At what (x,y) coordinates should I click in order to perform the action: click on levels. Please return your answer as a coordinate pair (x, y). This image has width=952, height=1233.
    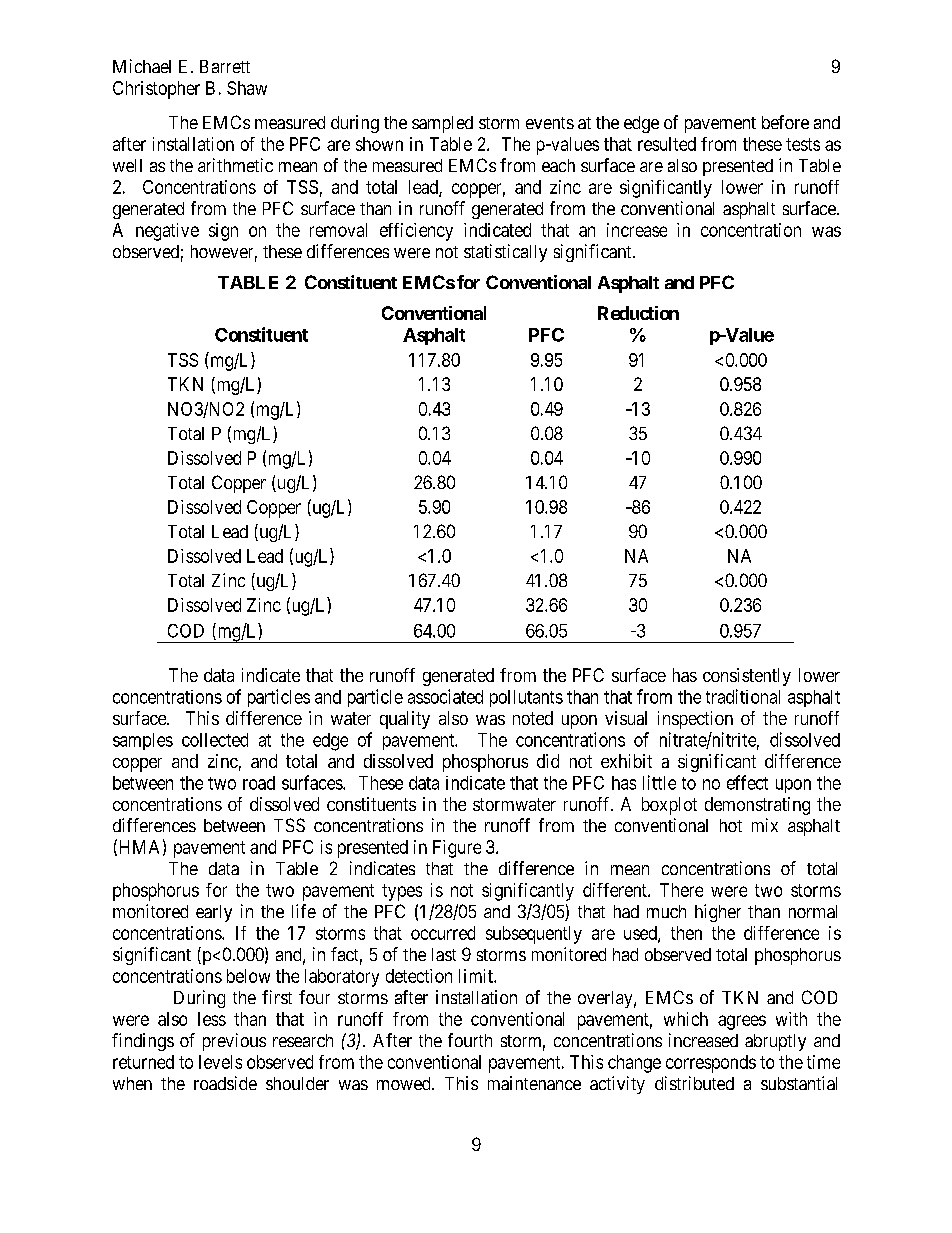
    Looking at the image, I should click on (220, 1062).
